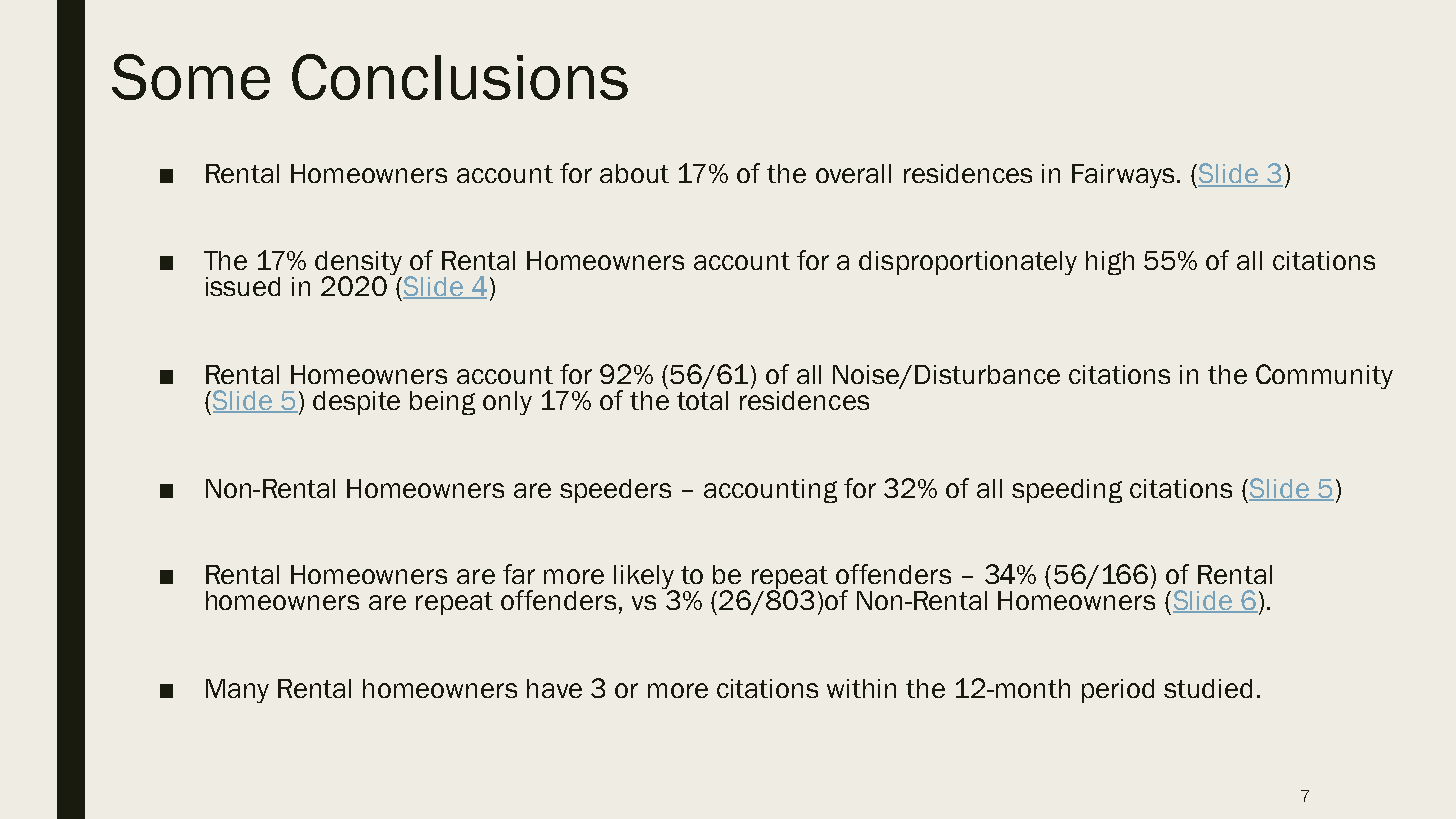 The image size is (1456, 819). I want to click on high, so click(1110, 263).
